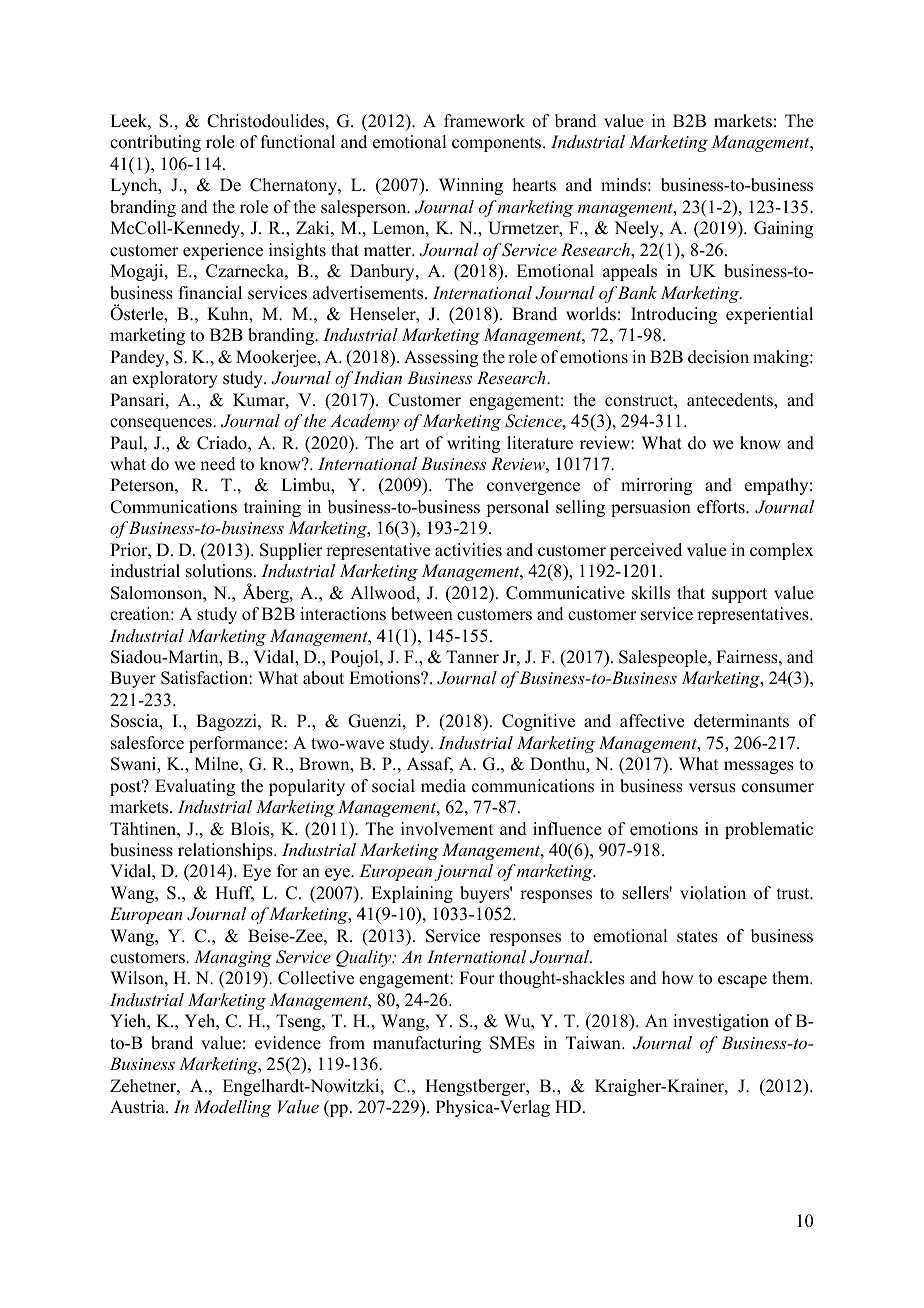 The image size is (924, 1308). I want to click on investigation, so click(721, 1022).
